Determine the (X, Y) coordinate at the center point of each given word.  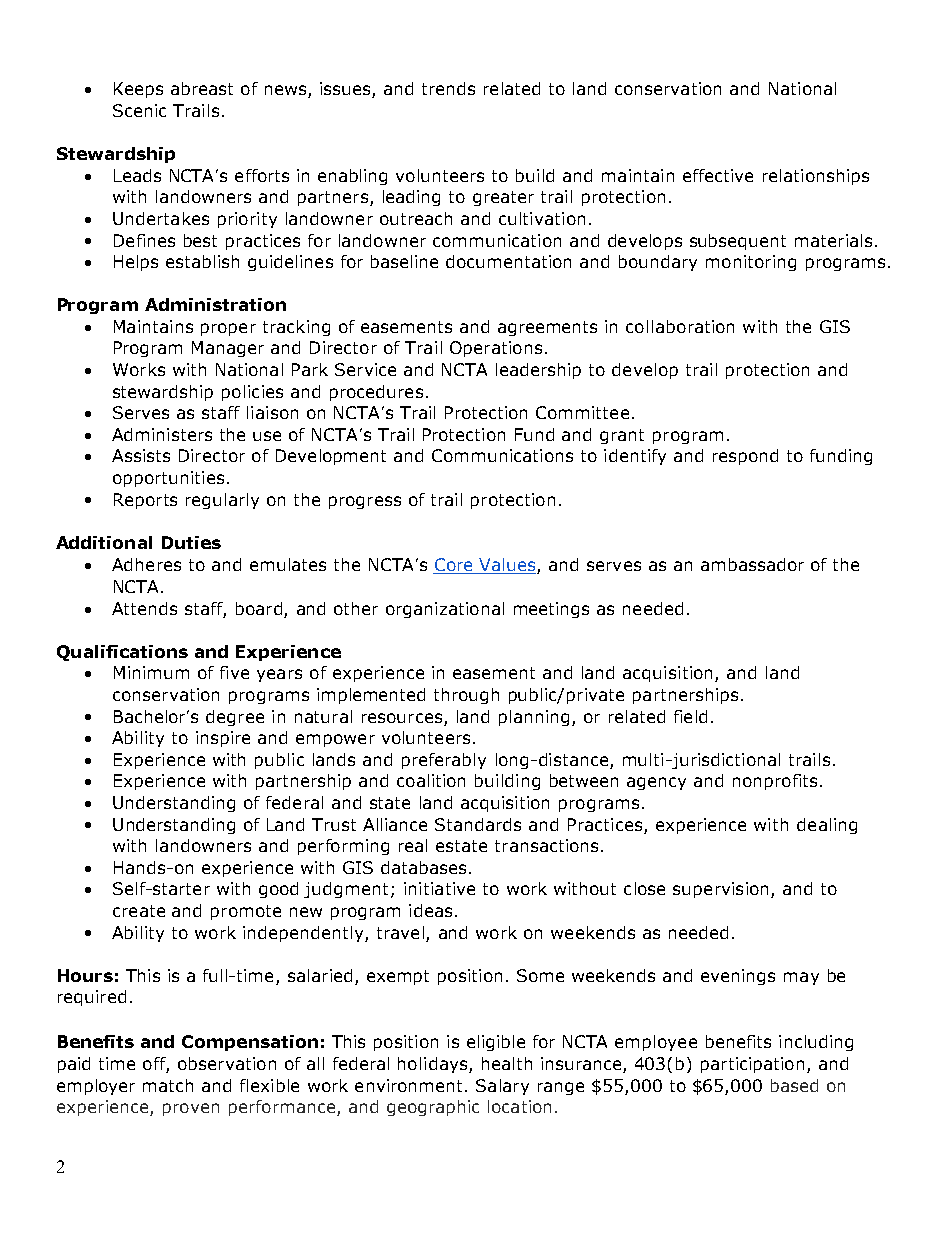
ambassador (752, 564)
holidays (434, 1065)
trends (448, 88)
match (168, 1085)
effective (718, 175)
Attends (144, 608)
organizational (445, 610)
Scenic (139, 110)
